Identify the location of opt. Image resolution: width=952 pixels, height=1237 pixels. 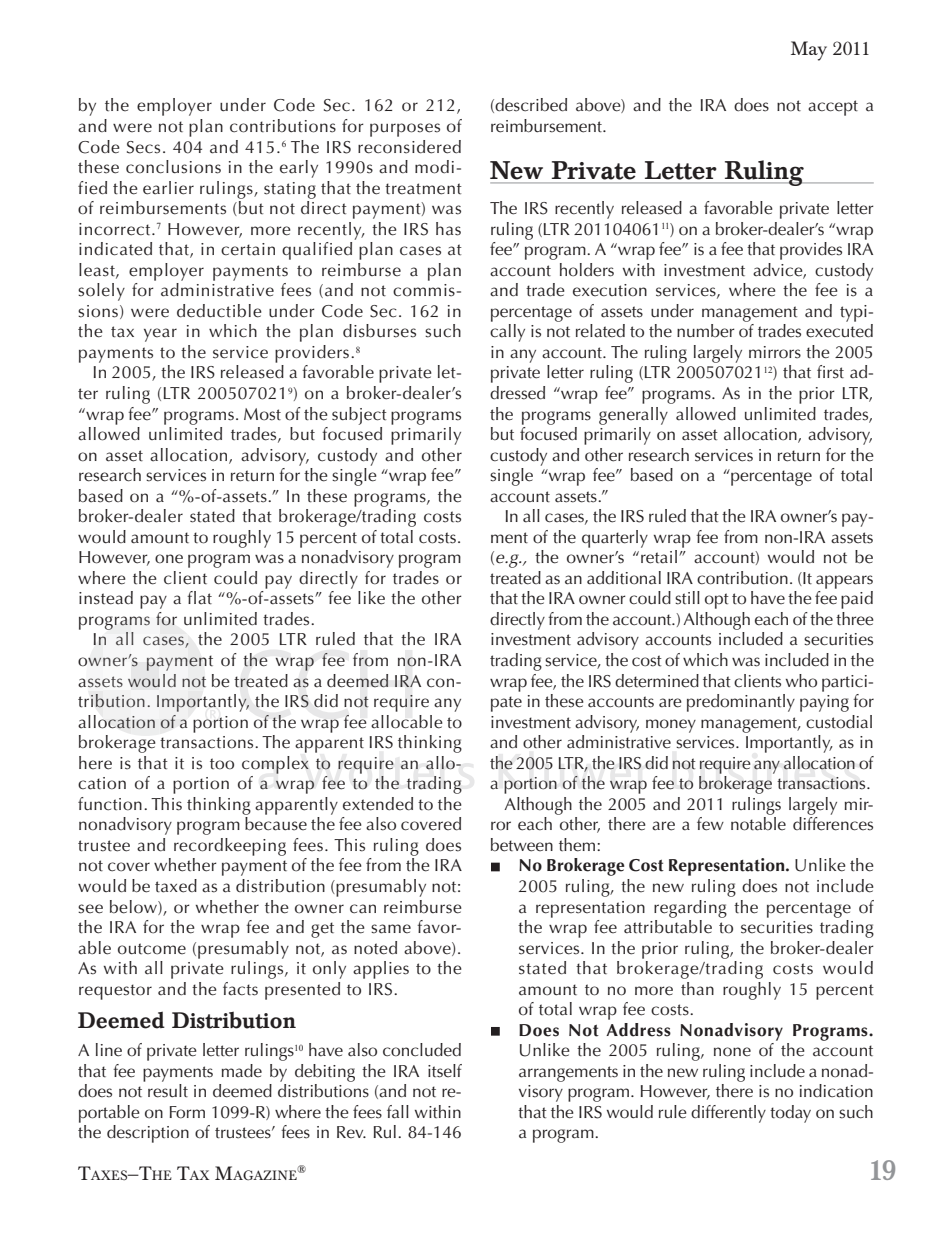
(717, 601).
